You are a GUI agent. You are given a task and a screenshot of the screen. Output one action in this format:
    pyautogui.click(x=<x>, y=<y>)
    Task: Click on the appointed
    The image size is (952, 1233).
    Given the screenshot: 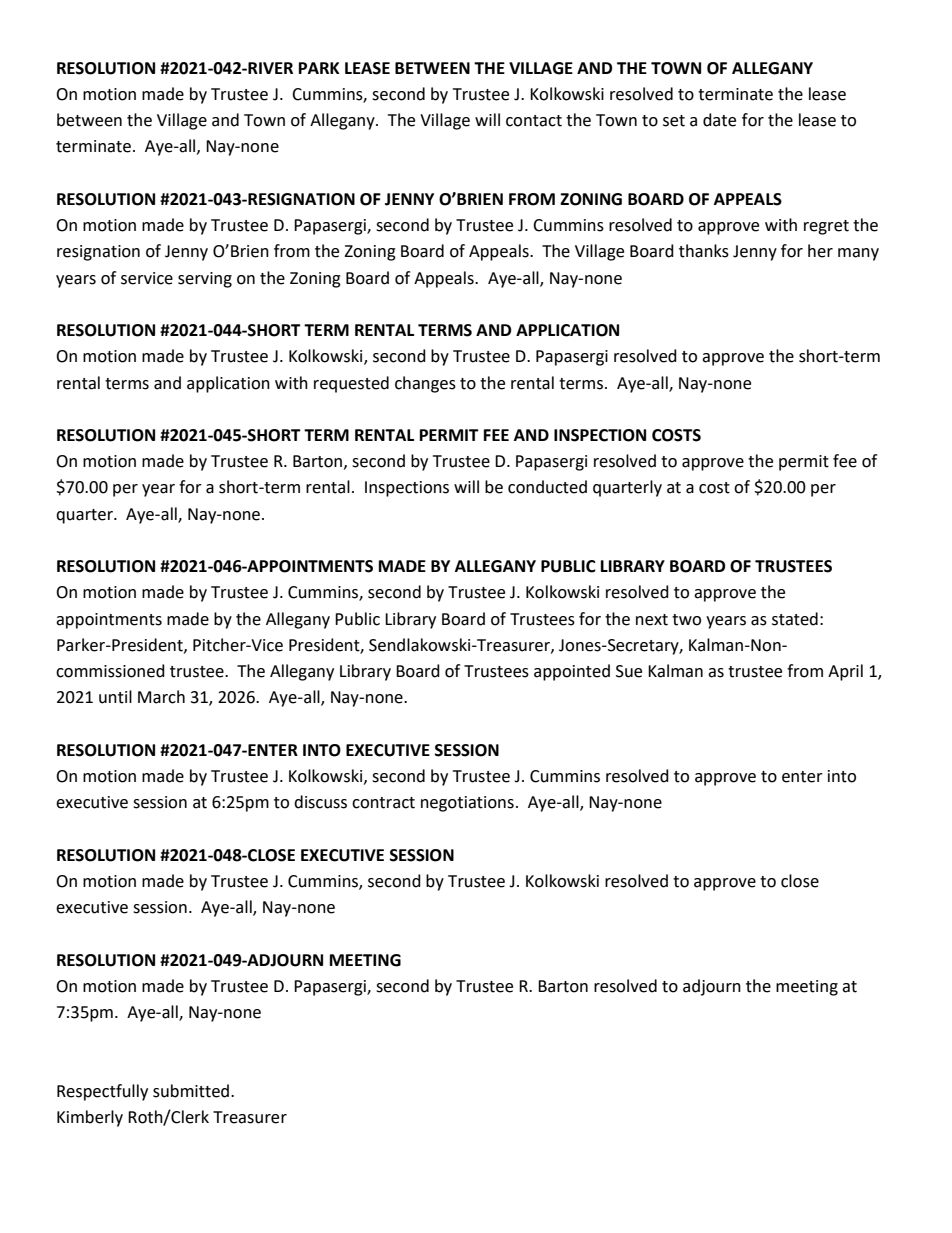 What is the action you would take?
    pyautogui.click(x=572, y=672)
